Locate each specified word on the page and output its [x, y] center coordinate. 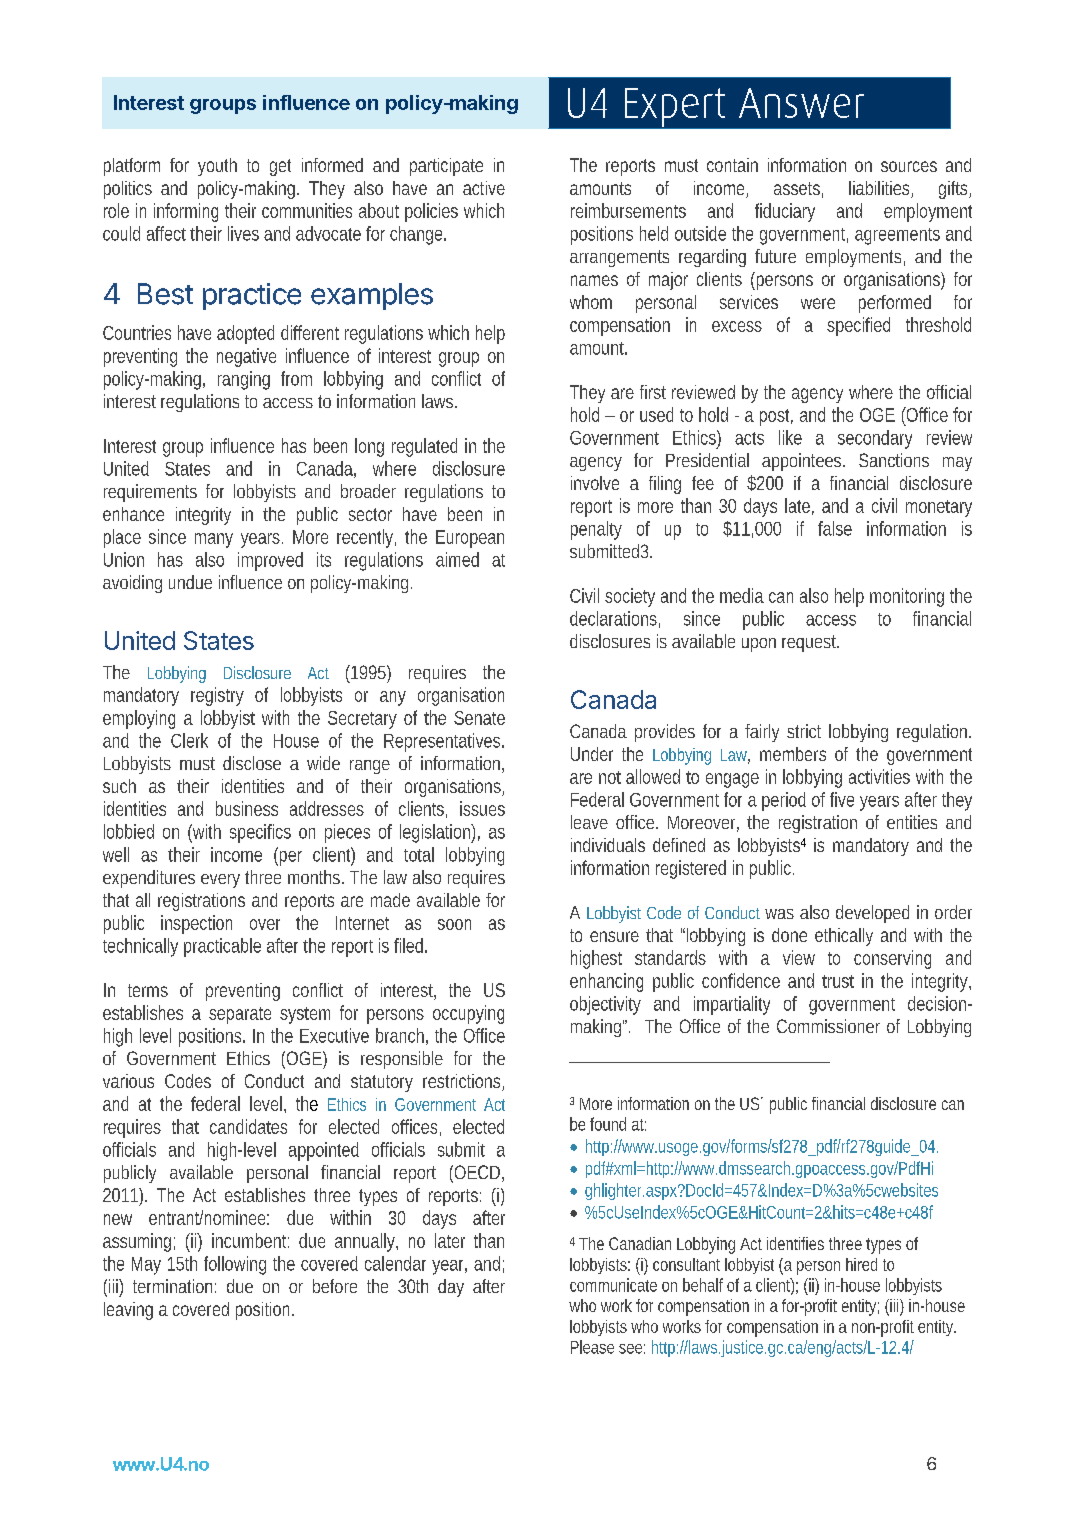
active [484, 188]
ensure [614, 936]
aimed [457, 559]
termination [174, 1286]
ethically [844, 937]
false [835, 528]
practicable [222, 947]
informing [186, 212]
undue [190, 582]
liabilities [881, 189]
